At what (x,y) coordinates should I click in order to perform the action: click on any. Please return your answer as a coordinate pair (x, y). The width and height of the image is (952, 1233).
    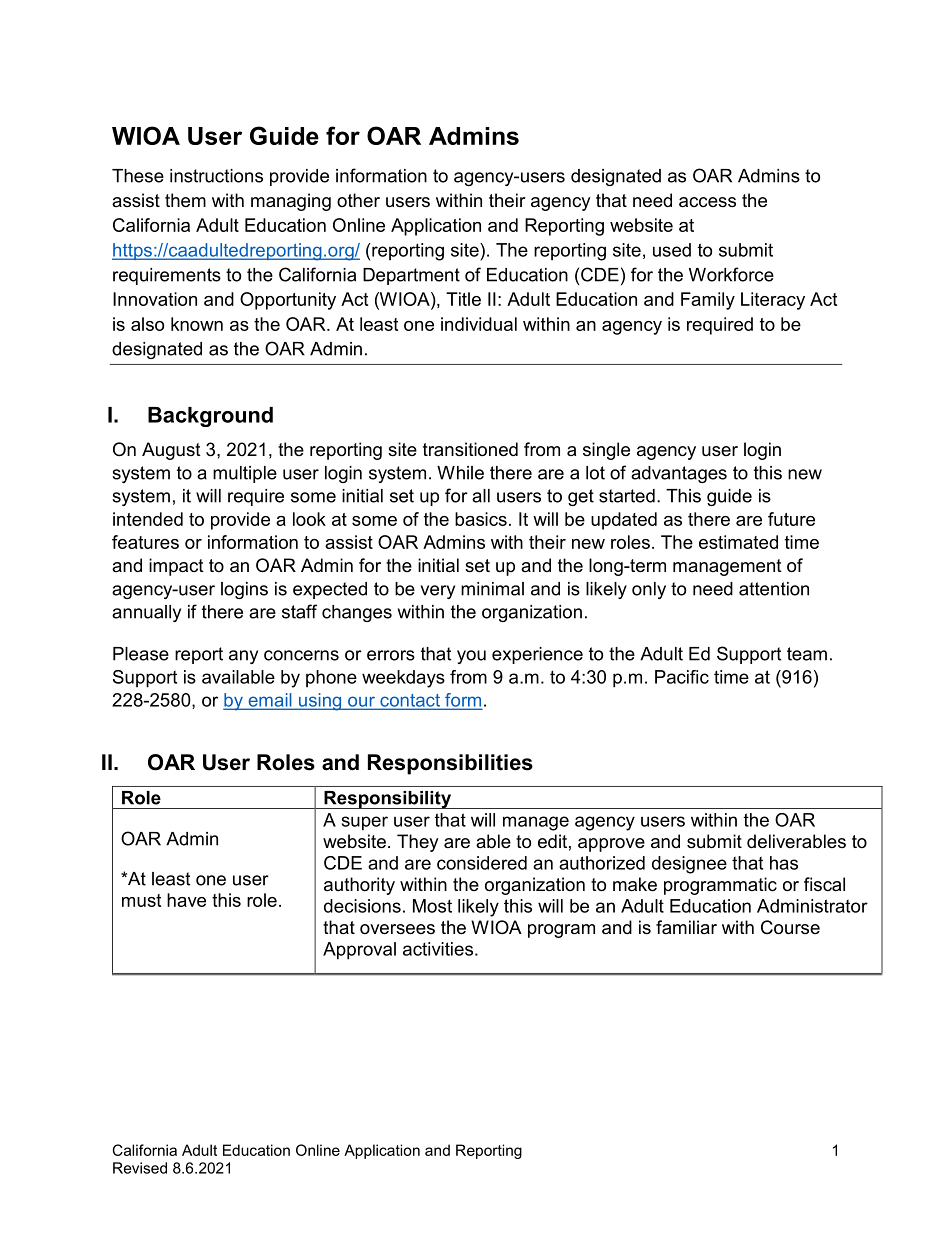
    Looking at the image, I should click on (243, 657).
